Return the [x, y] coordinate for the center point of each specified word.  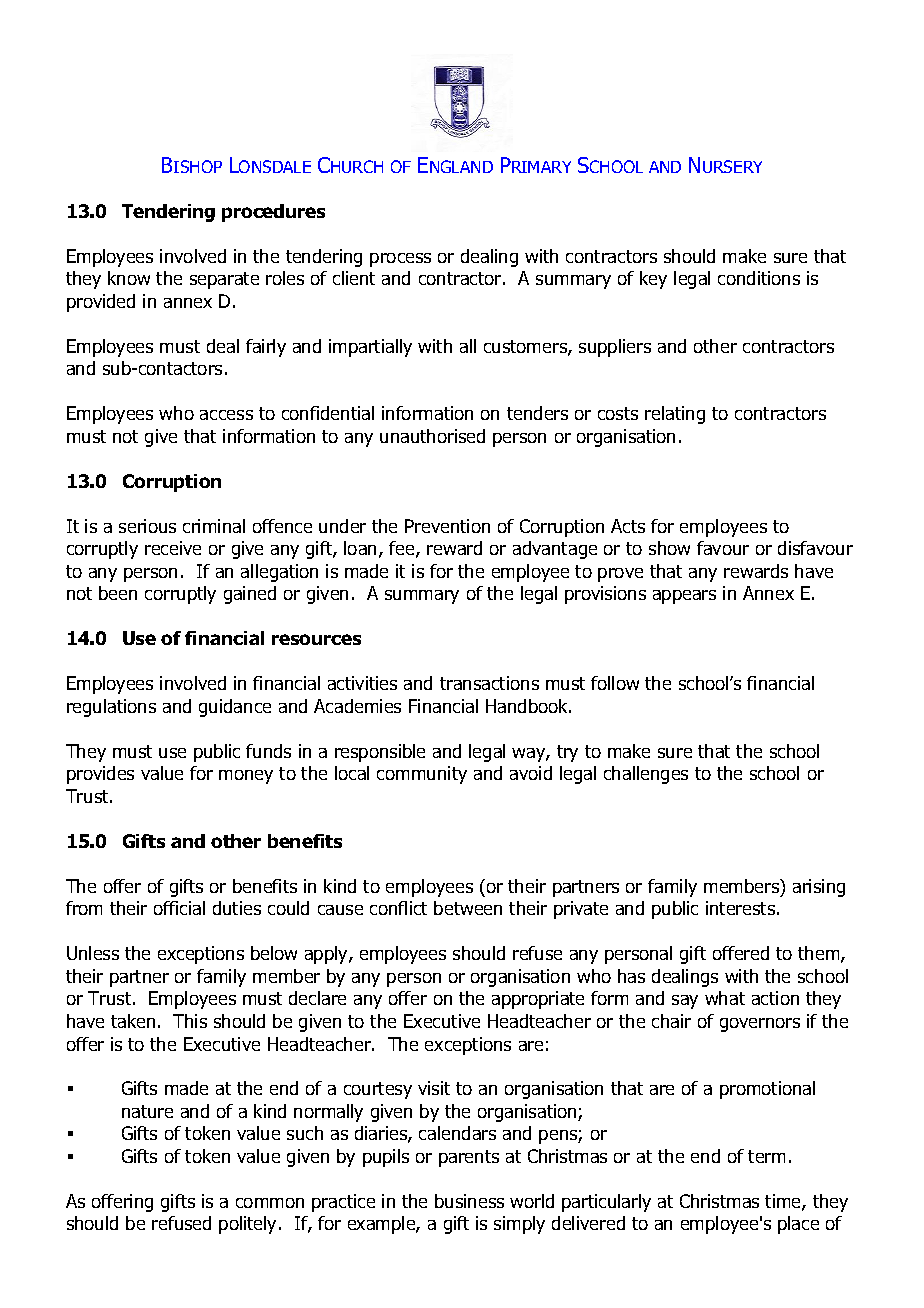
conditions [759, 278]
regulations [111, 708]
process [400, 260]
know [129, 278]
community [422, 775]
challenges [646, 775]
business [469, 1201]
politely [249, 1225]
